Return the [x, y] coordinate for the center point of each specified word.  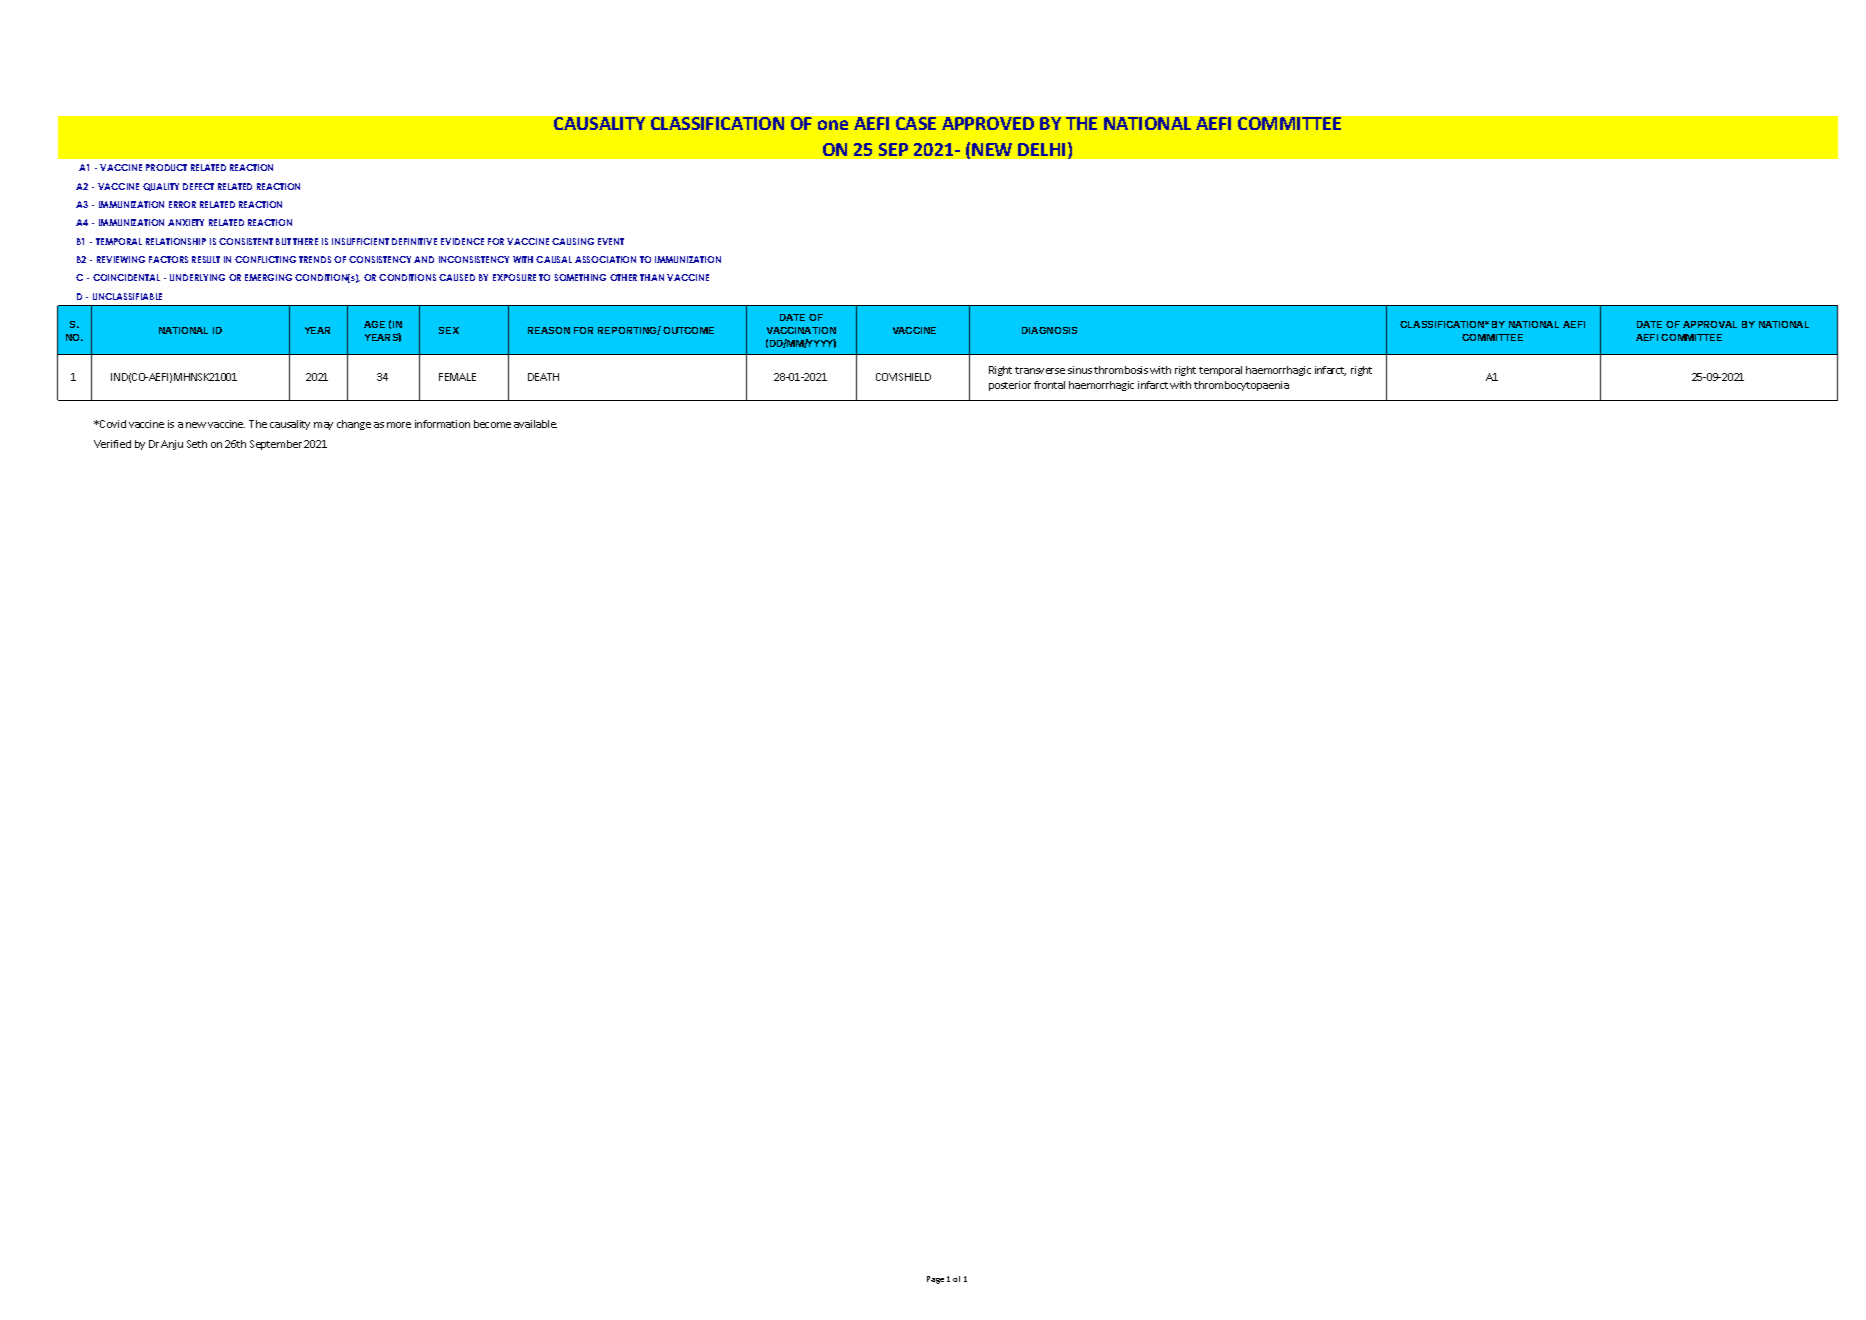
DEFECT [198, 186]
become [492, 424]
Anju [172, 445]
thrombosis [1121, 370]
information [442, 424]
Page [935, 1280]
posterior [1010, 386]
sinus [1080, 370]
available [535, 424]
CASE [916, 123]
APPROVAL [1710, 324]
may [323, 426]
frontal [1049, 385]
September [276, 445]
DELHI [1041, 149]
